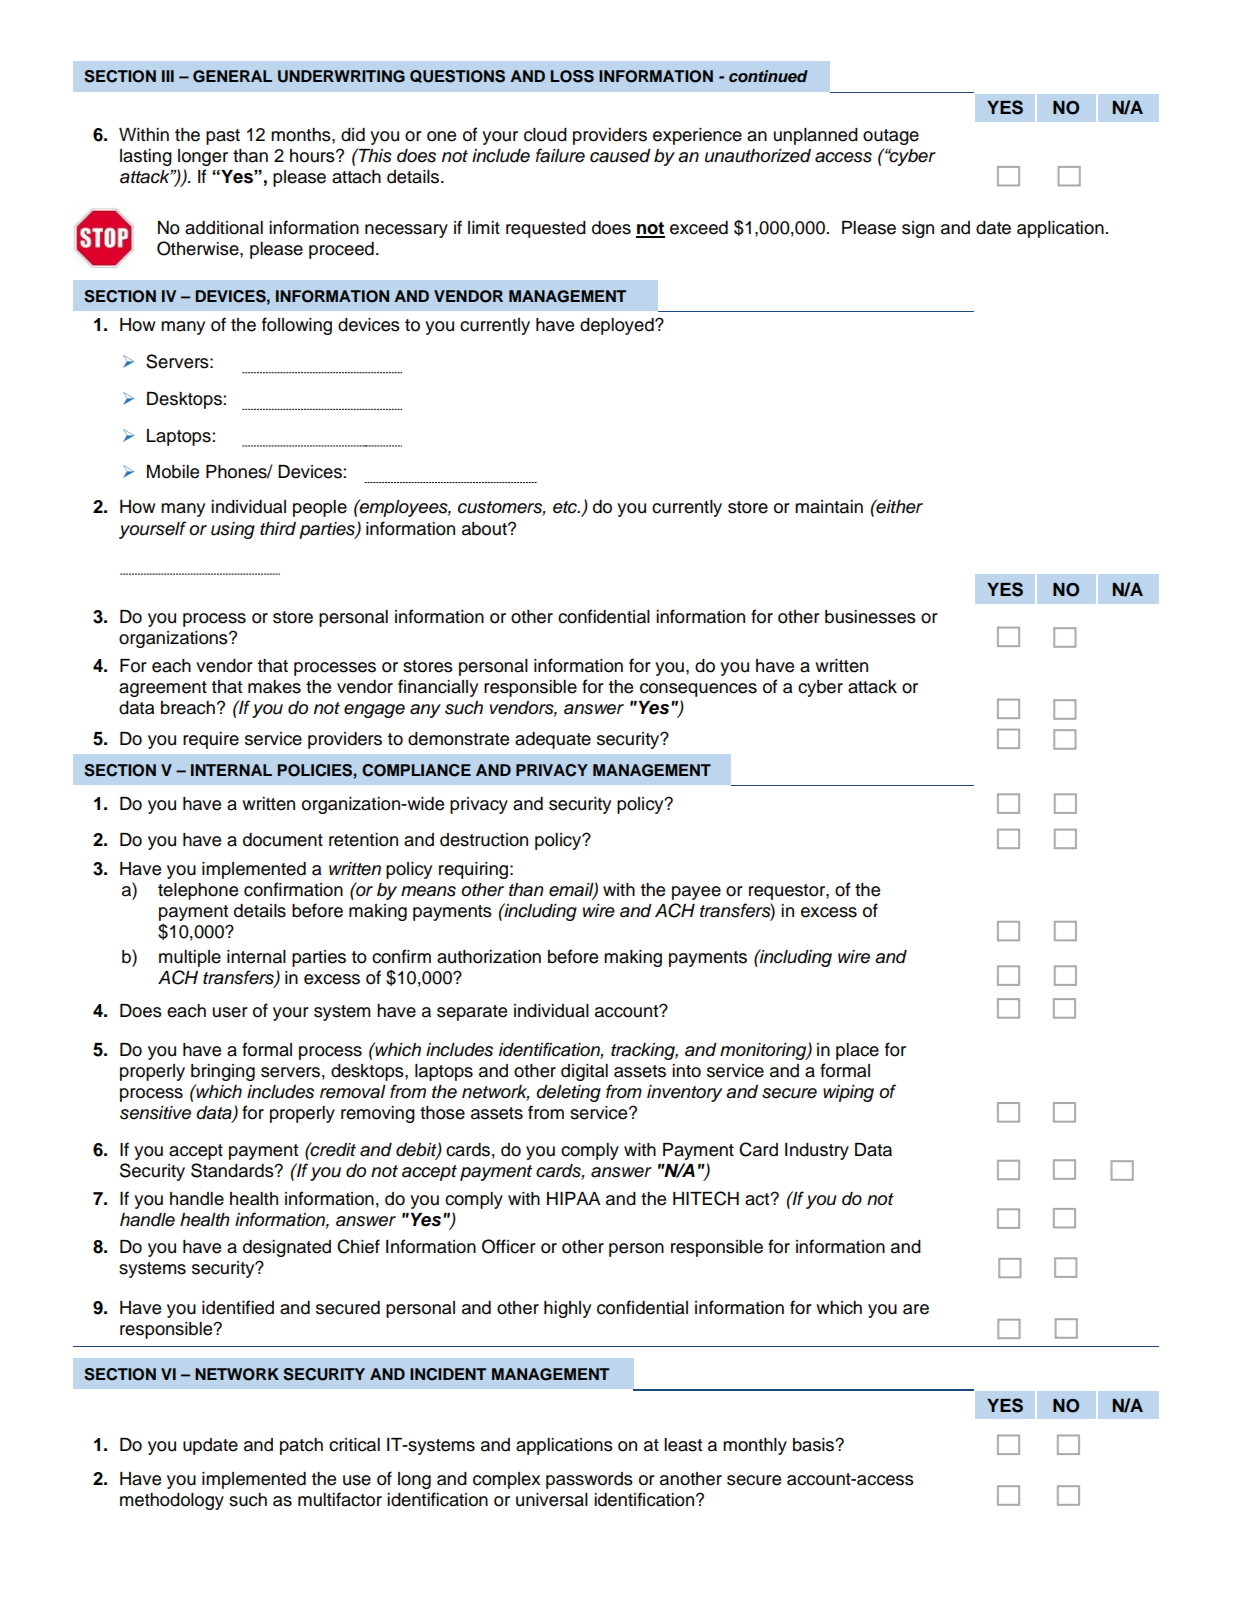 The image size is (1245, 1611). I want to click on past, so click(223, 137).
